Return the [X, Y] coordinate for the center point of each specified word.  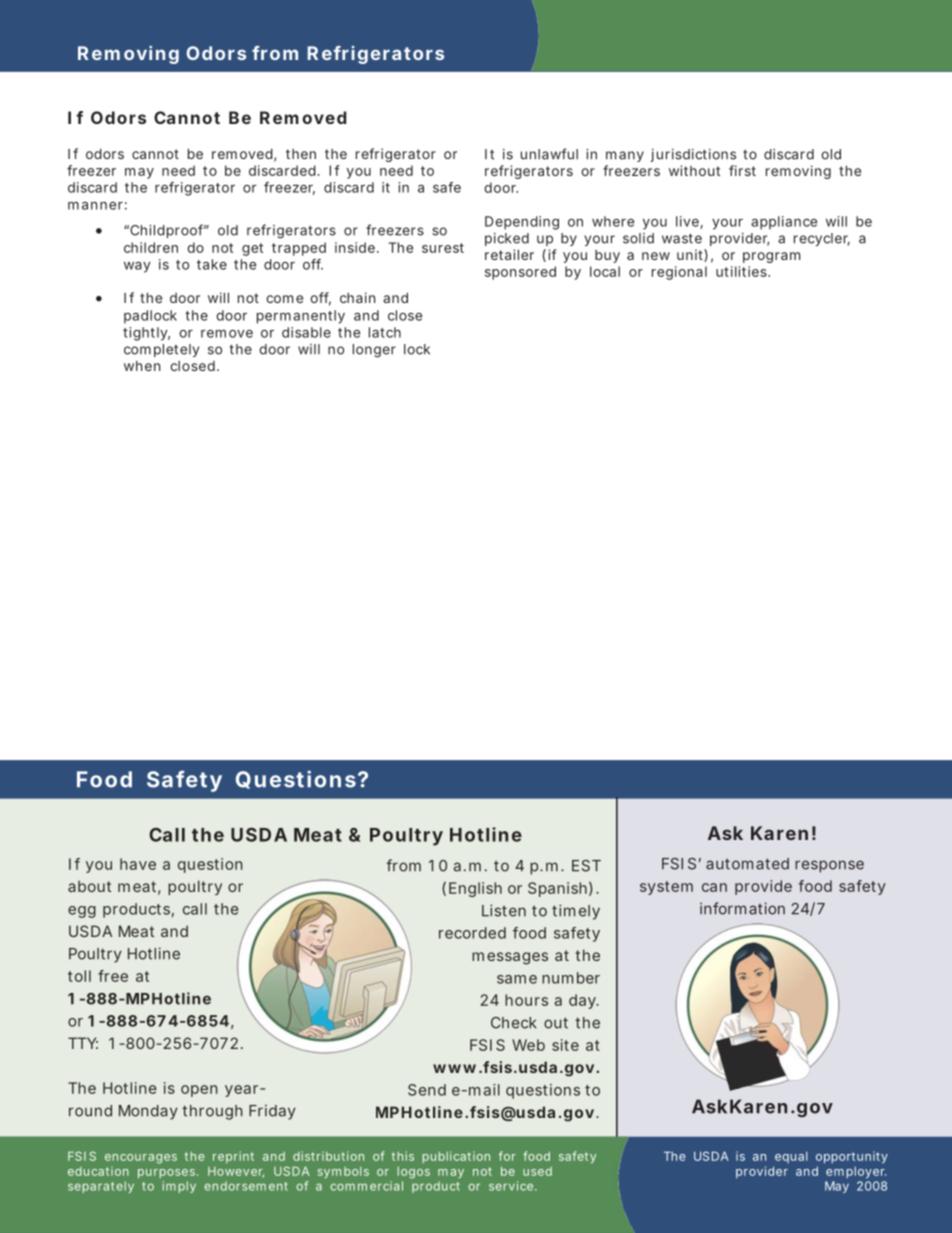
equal [791, 1157]
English [475, 889]
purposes [168, 1173]
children [151, 247]
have [138, 864]
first [742, 170]
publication [456, 1157]
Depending [522, 223]
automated [747, 864]
